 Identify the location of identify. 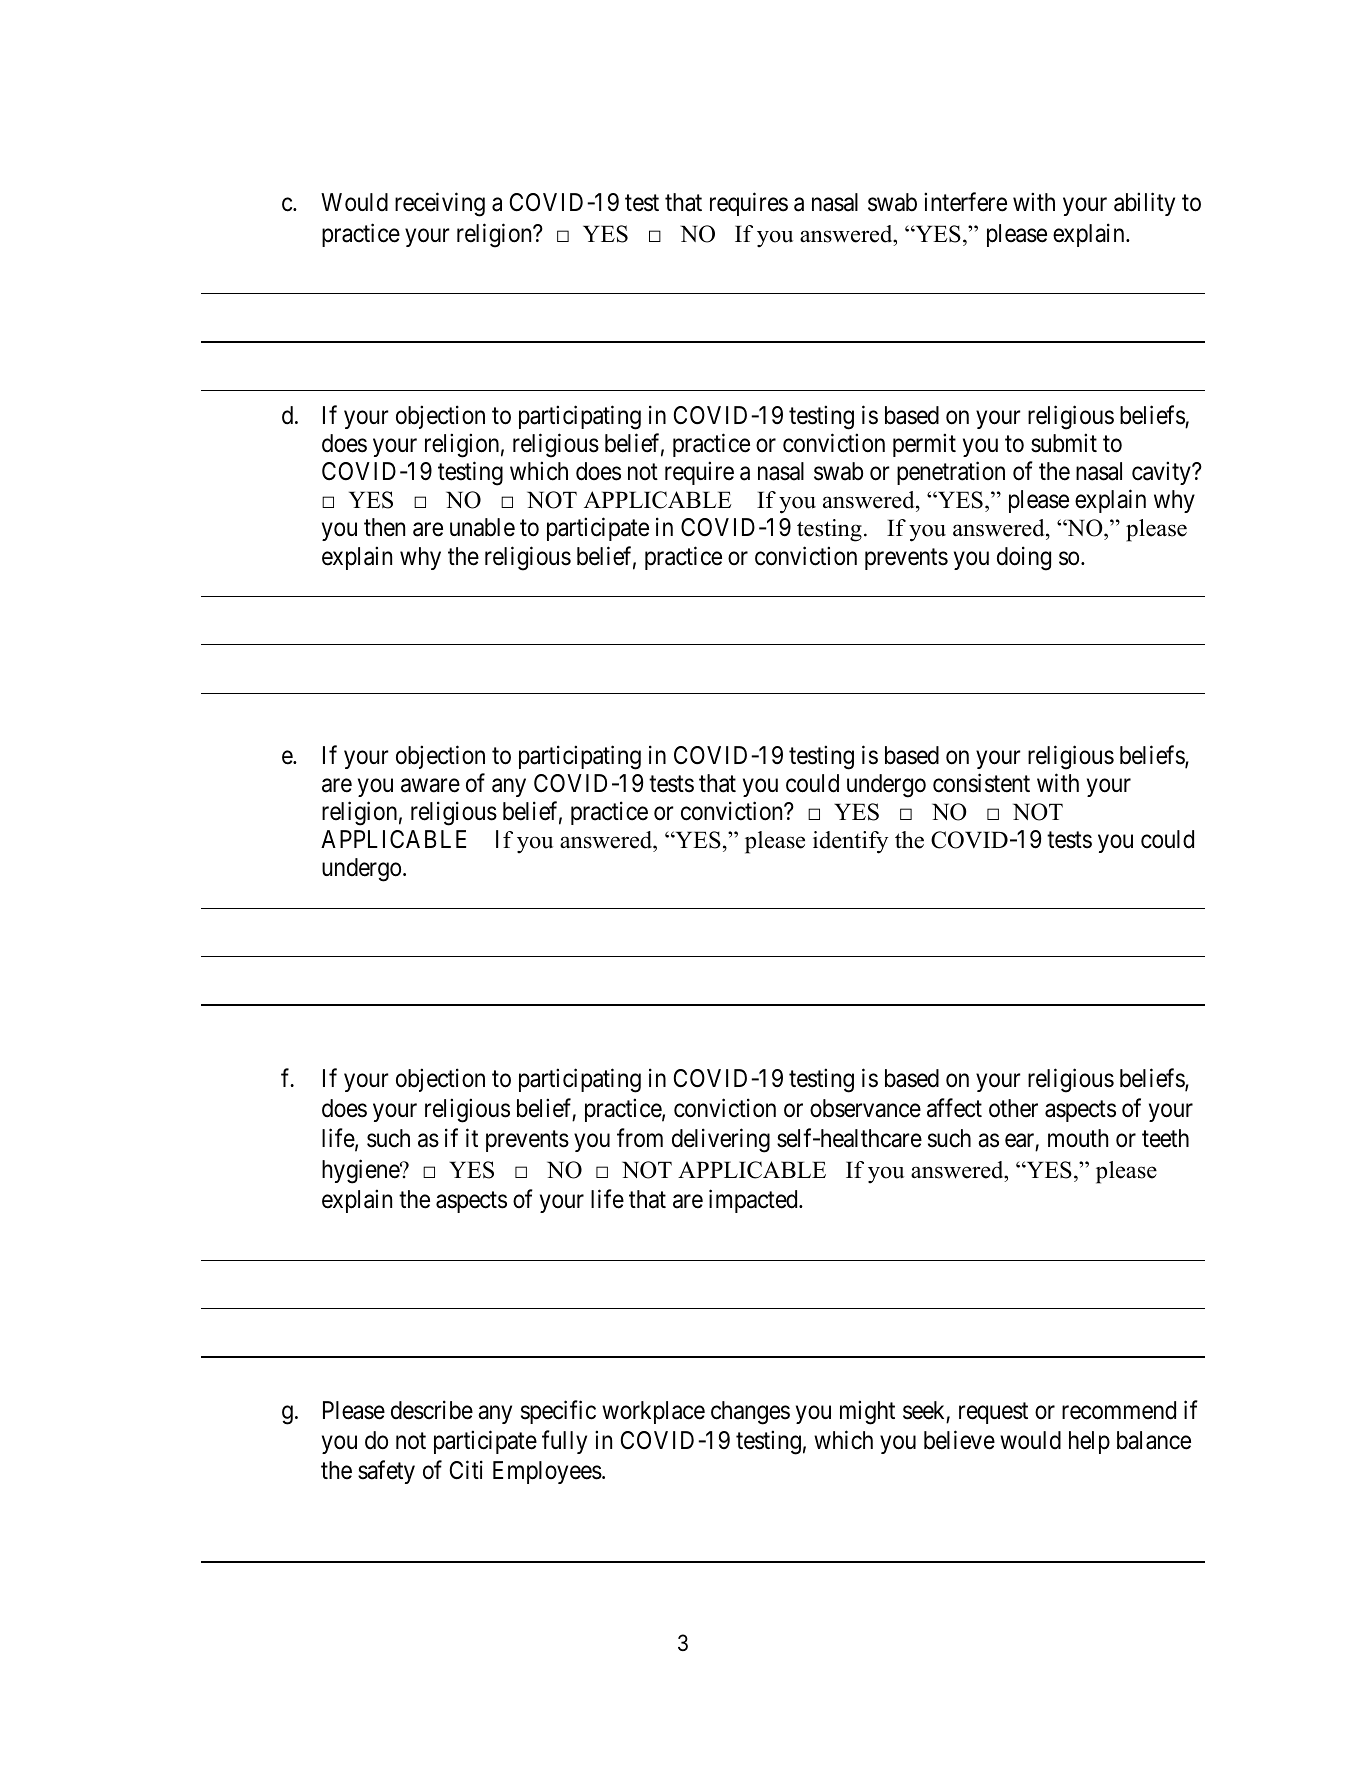
(850, 842).
